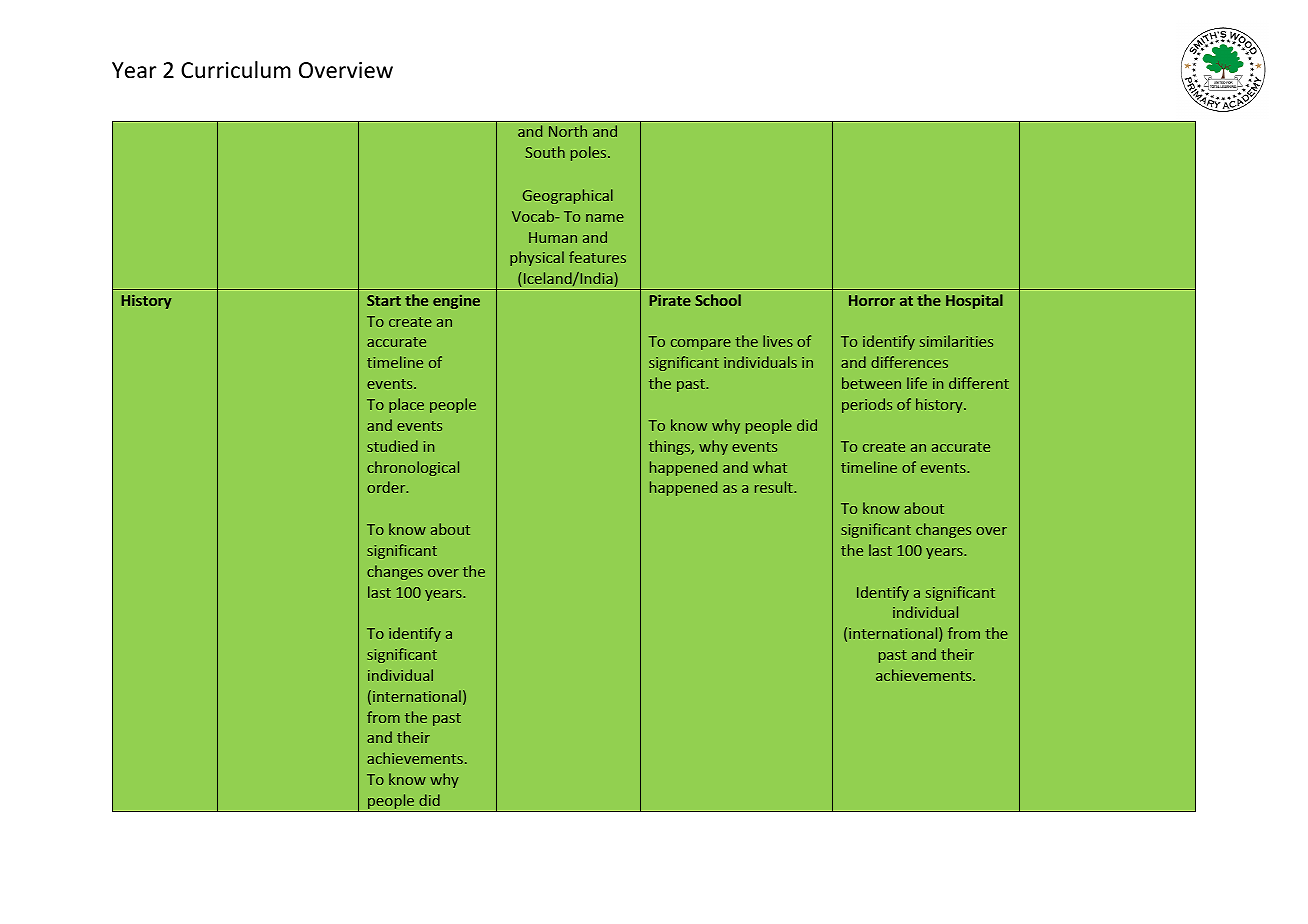  I want to click on compare, so click(701, 344).
